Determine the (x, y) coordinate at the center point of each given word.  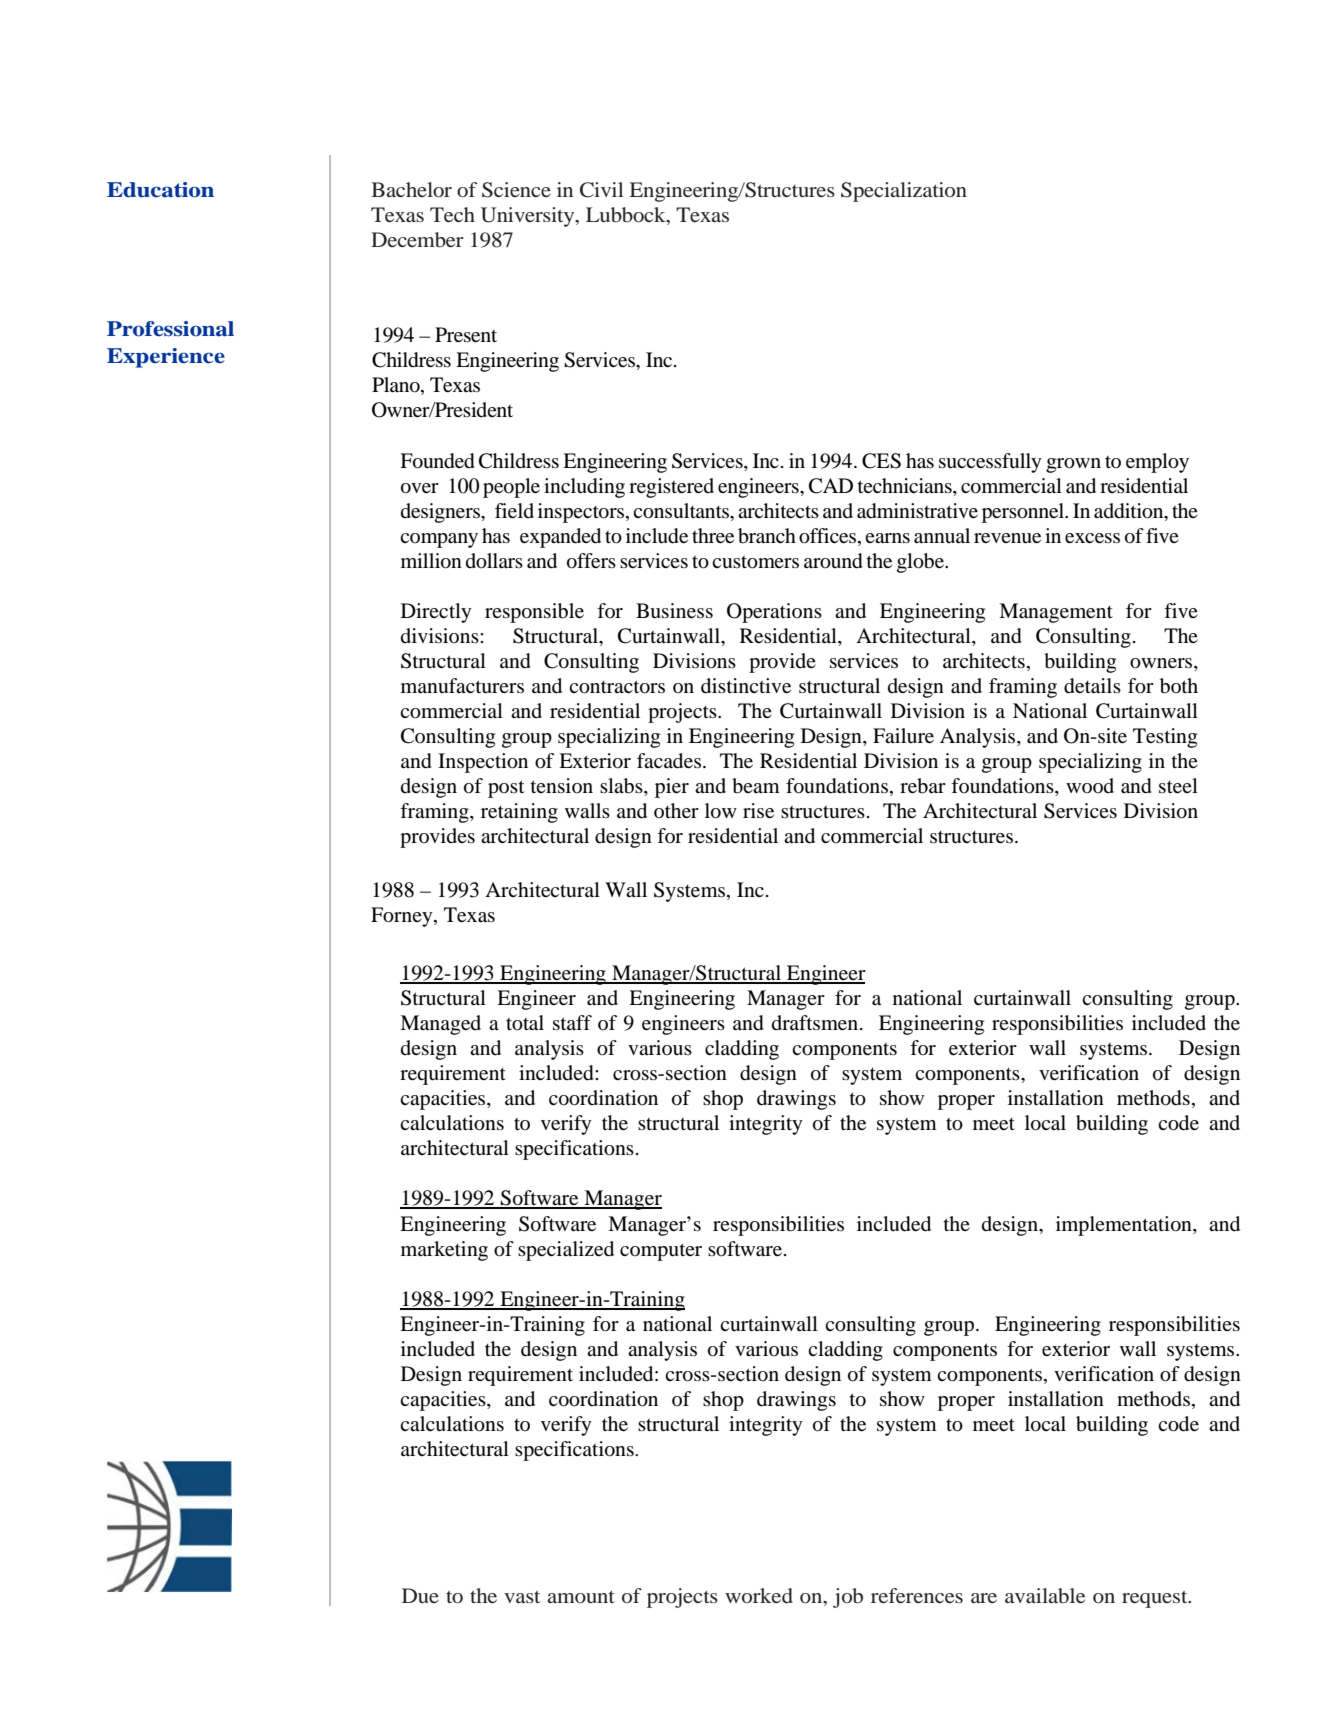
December (417, 240)
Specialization (904, 192)
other (676, 810)
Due (420, 1595)
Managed (440, 1025)
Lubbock (627, 216)
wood (1090, 785)
